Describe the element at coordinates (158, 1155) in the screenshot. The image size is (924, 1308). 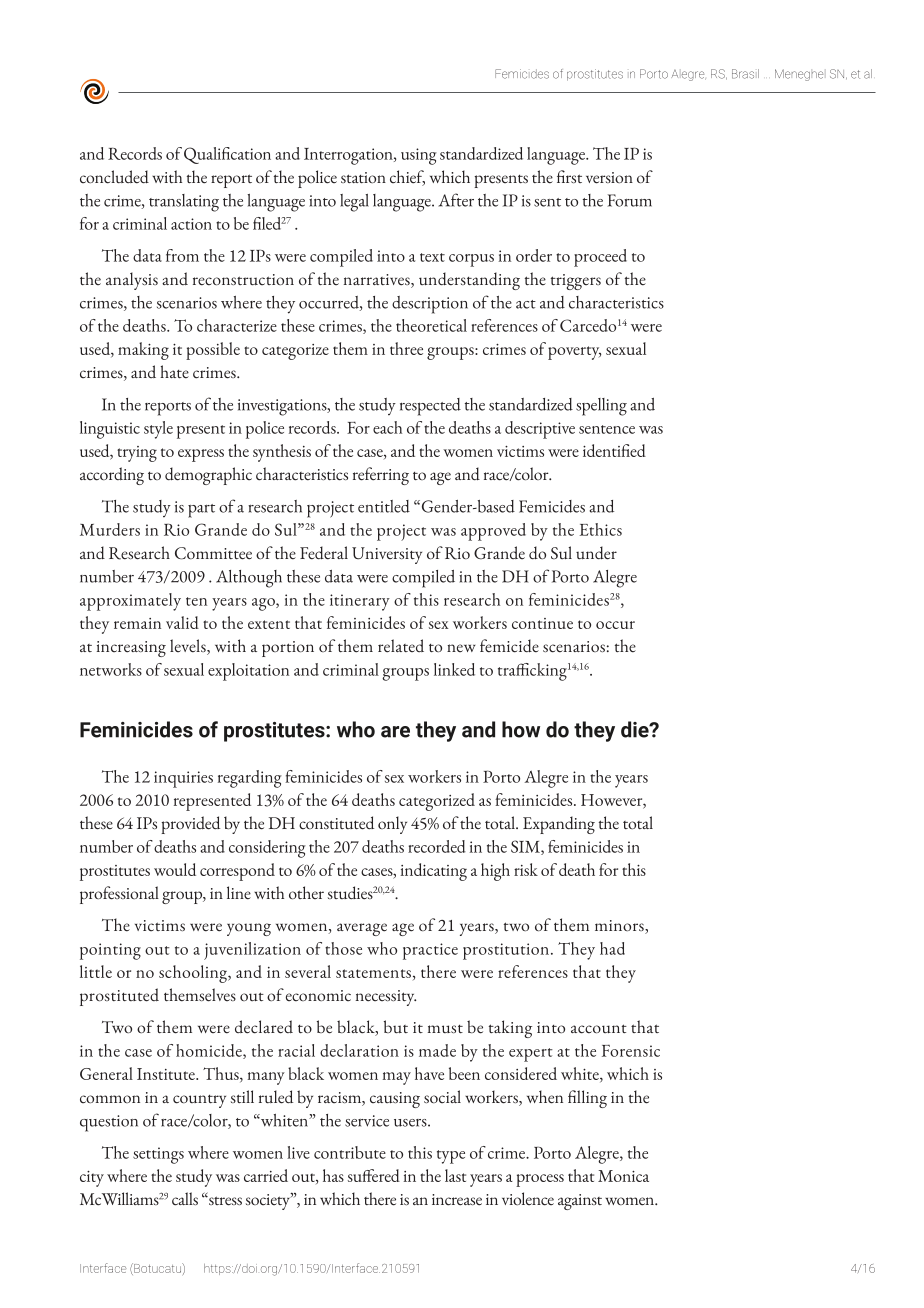
I see `settings` at that location.
